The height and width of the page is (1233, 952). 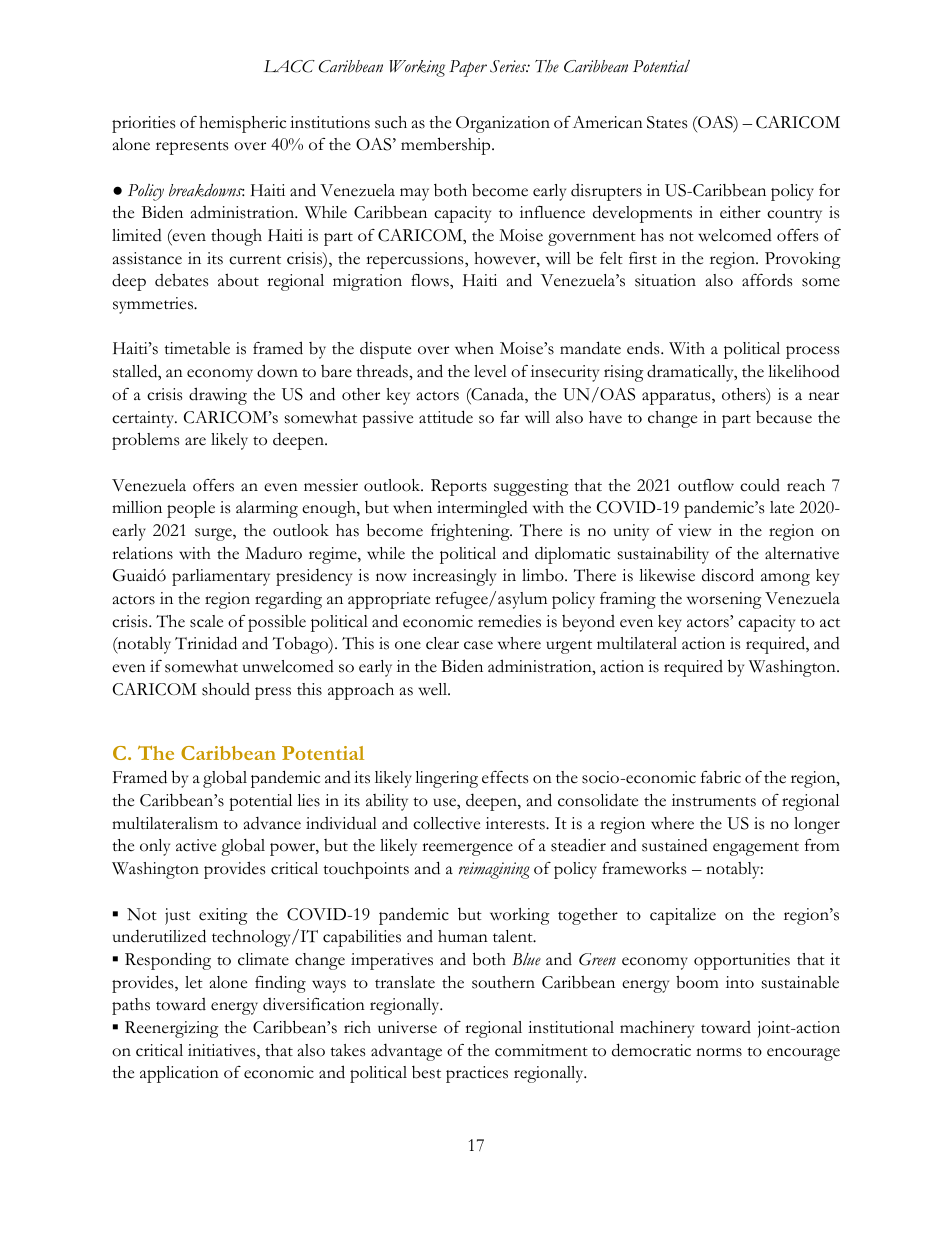 I want to click on Paper, so click(x=468, y=68).
